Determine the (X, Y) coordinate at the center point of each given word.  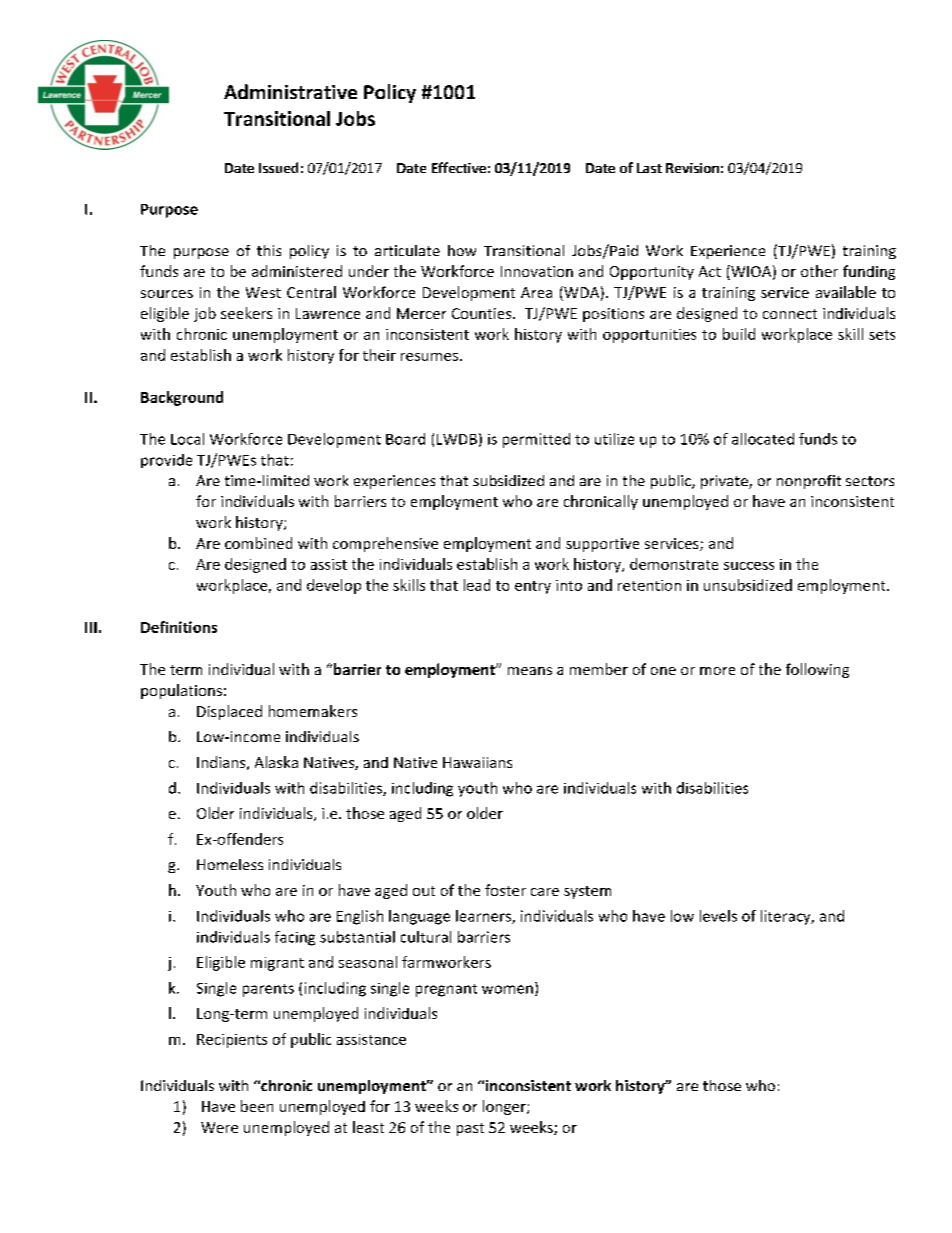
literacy (787, 917)
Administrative (290, 91)
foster (505, 890)
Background (182, 398)
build (739, 334)
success (749, 566)
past (470, 1129)
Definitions (179, 627)
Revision (692, 168)
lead (477, 585)
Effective (459, 167)
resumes (429, 357)
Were (219, 1127)
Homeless (230, 864)
